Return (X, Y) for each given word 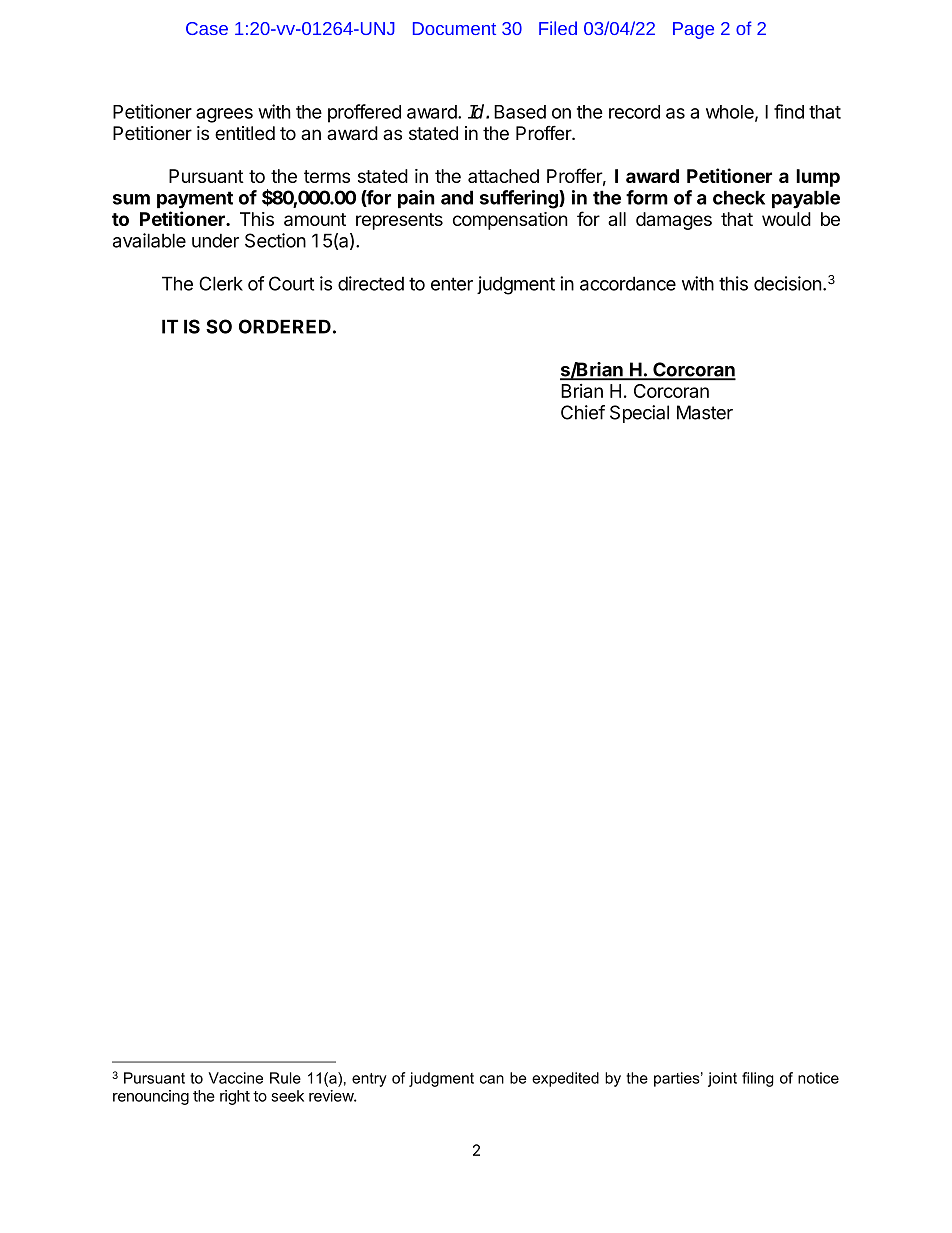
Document (454, 28)
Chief (583, 412)
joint (722, 1079)
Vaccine (236, 1078)
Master (705, 412)
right (235, 1097)
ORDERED (285, 326)
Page (693, 30)
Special (639, 414)
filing (758, 1079)
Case (207, 28)
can (492, 1079)
